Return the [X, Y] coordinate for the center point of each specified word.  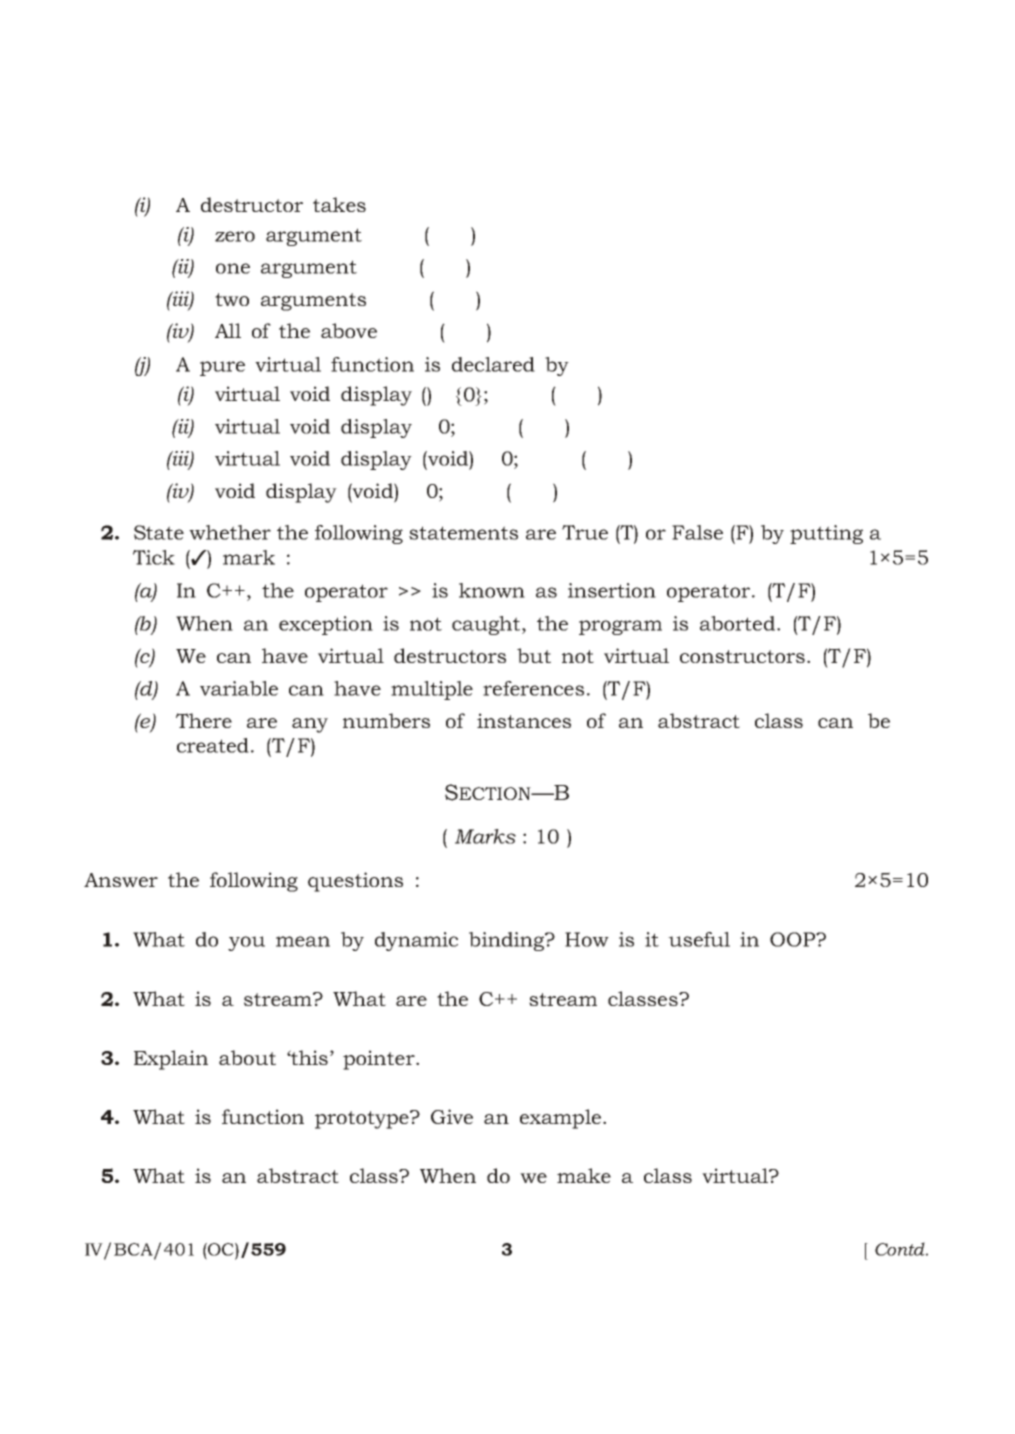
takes [339, 204]
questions [355, 882]
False [697, 532]
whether [230, 532]
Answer [121, 880]
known [492, 590]
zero [235, 236]
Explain [171, 1060]
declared [493, 364]
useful [699, 939]
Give [452, 1116]
